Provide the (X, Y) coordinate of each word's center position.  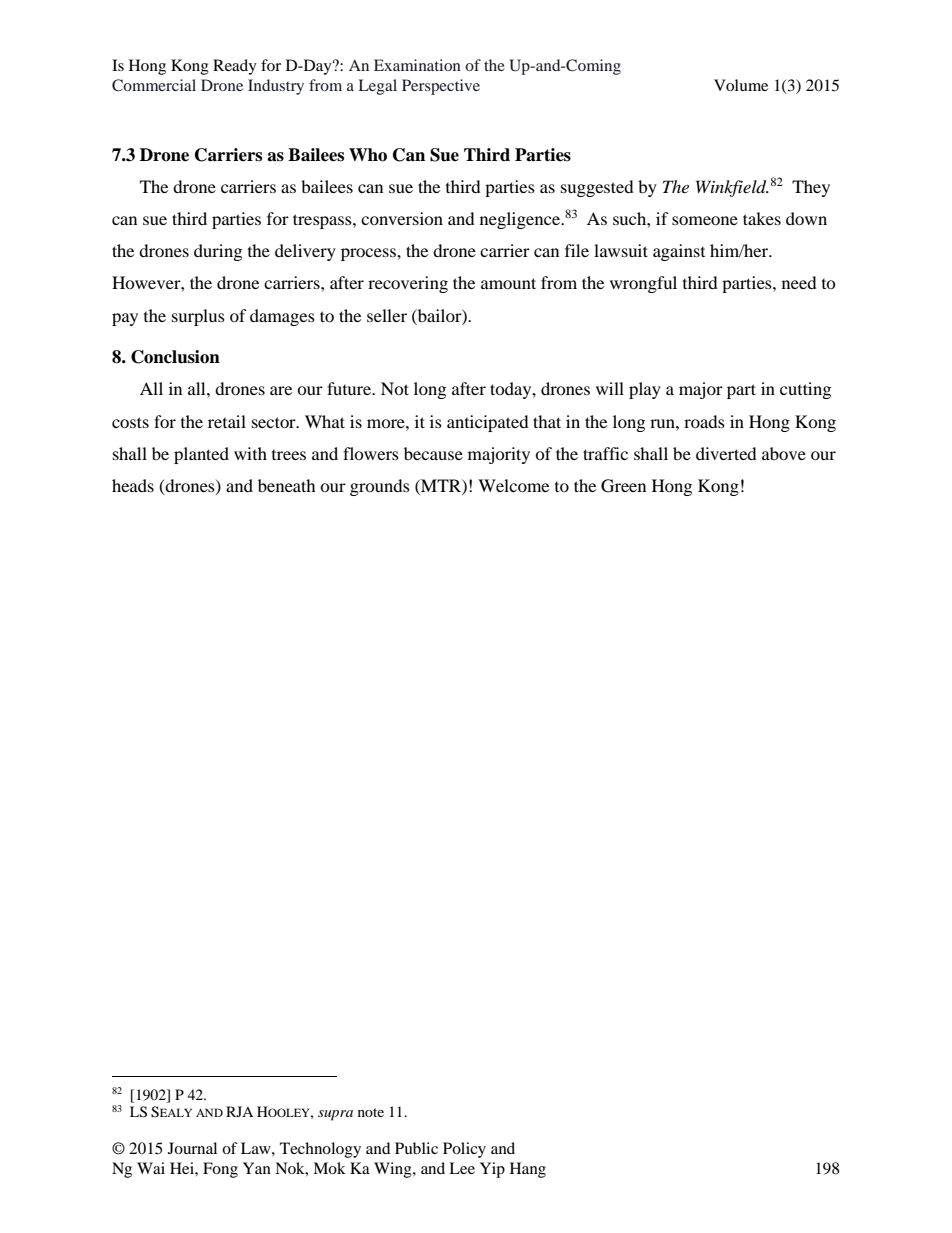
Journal (192, 1148)
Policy (464, 1150)
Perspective (441, 87)
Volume (741, 85)
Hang (528, 1170)
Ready (235, 67)
